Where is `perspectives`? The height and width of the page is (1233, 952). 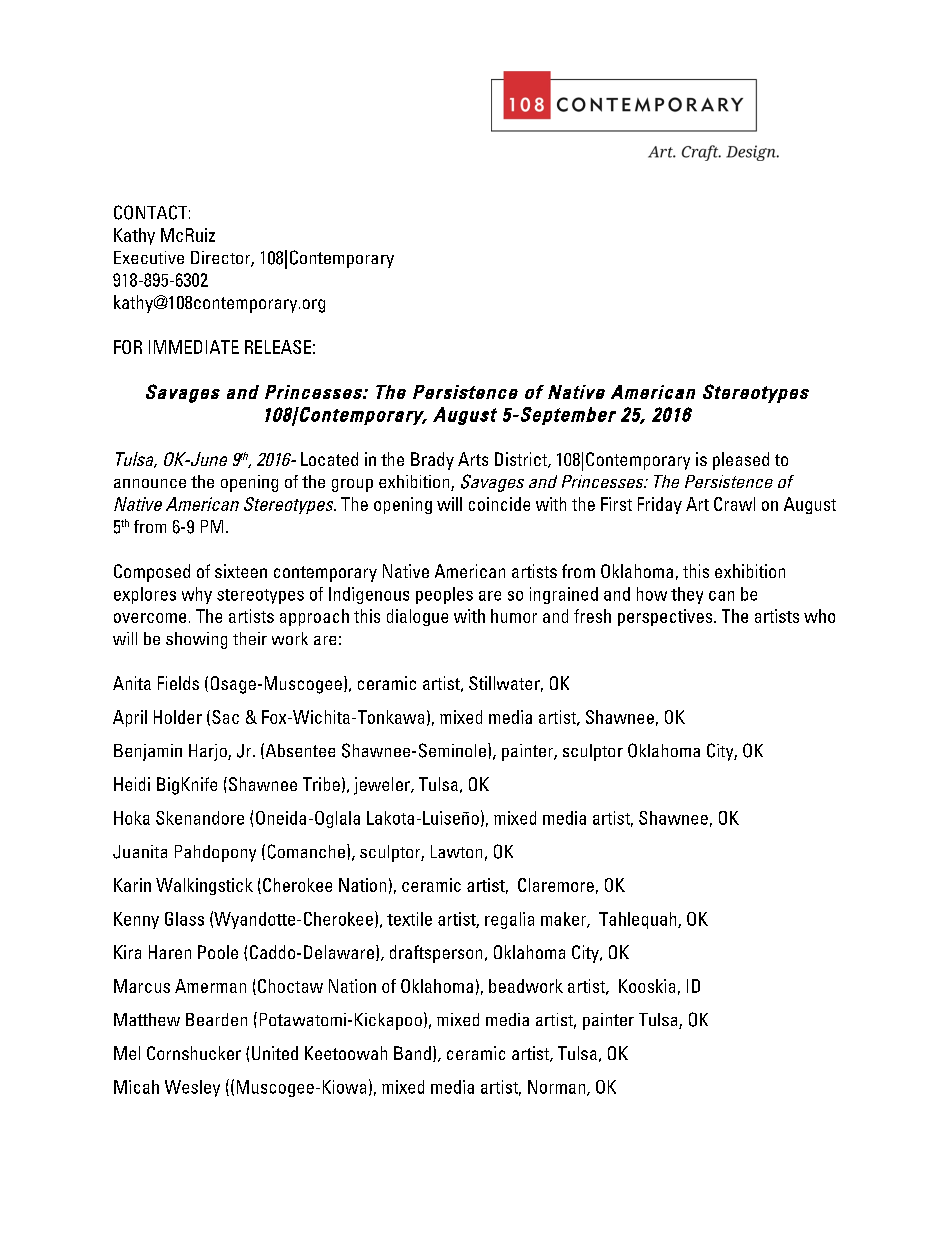
perspectives is located at coordinates (666, 617).
